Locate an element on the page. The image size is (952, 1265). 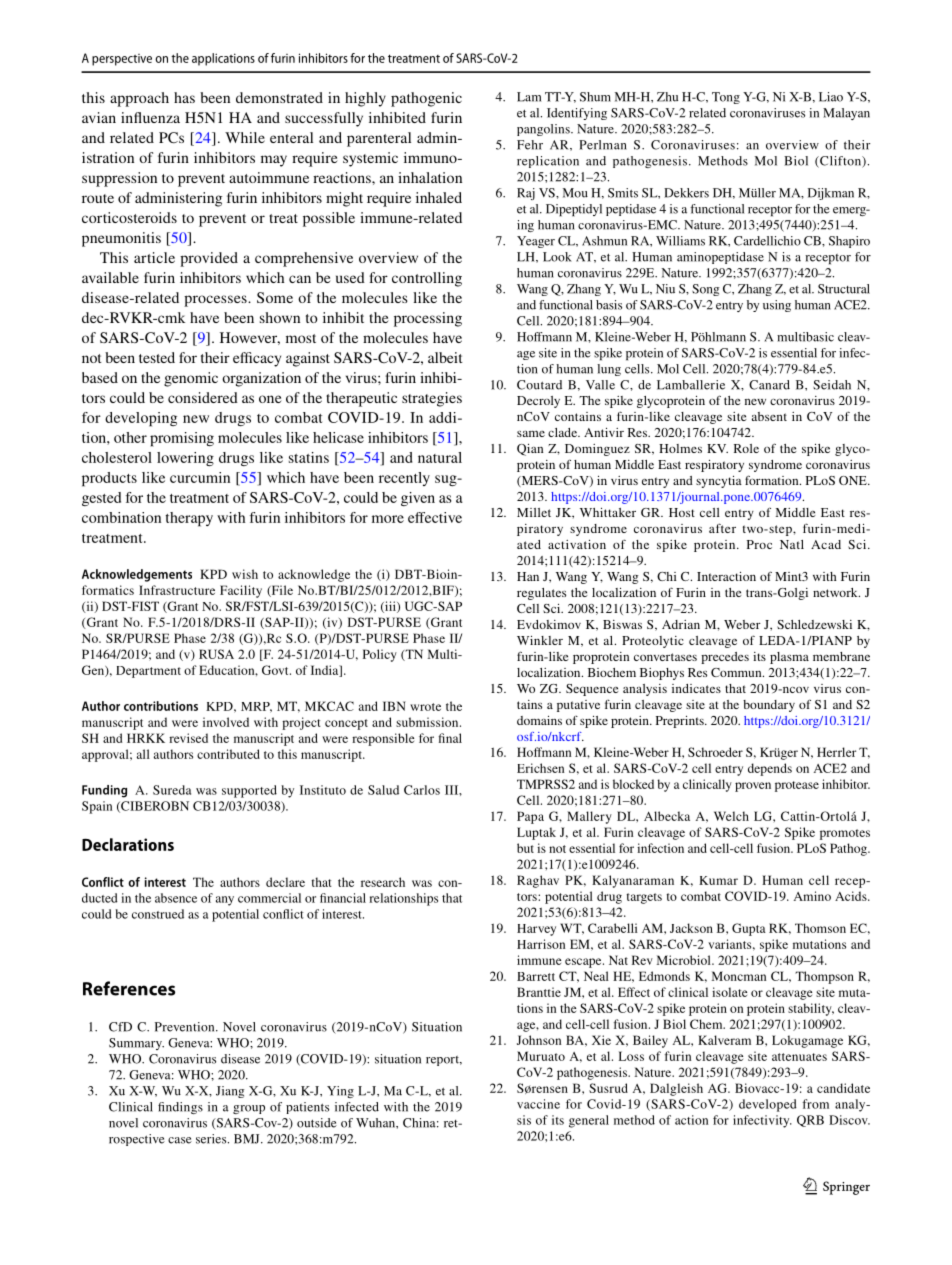
therapy is located at coordinates (189, 519).
